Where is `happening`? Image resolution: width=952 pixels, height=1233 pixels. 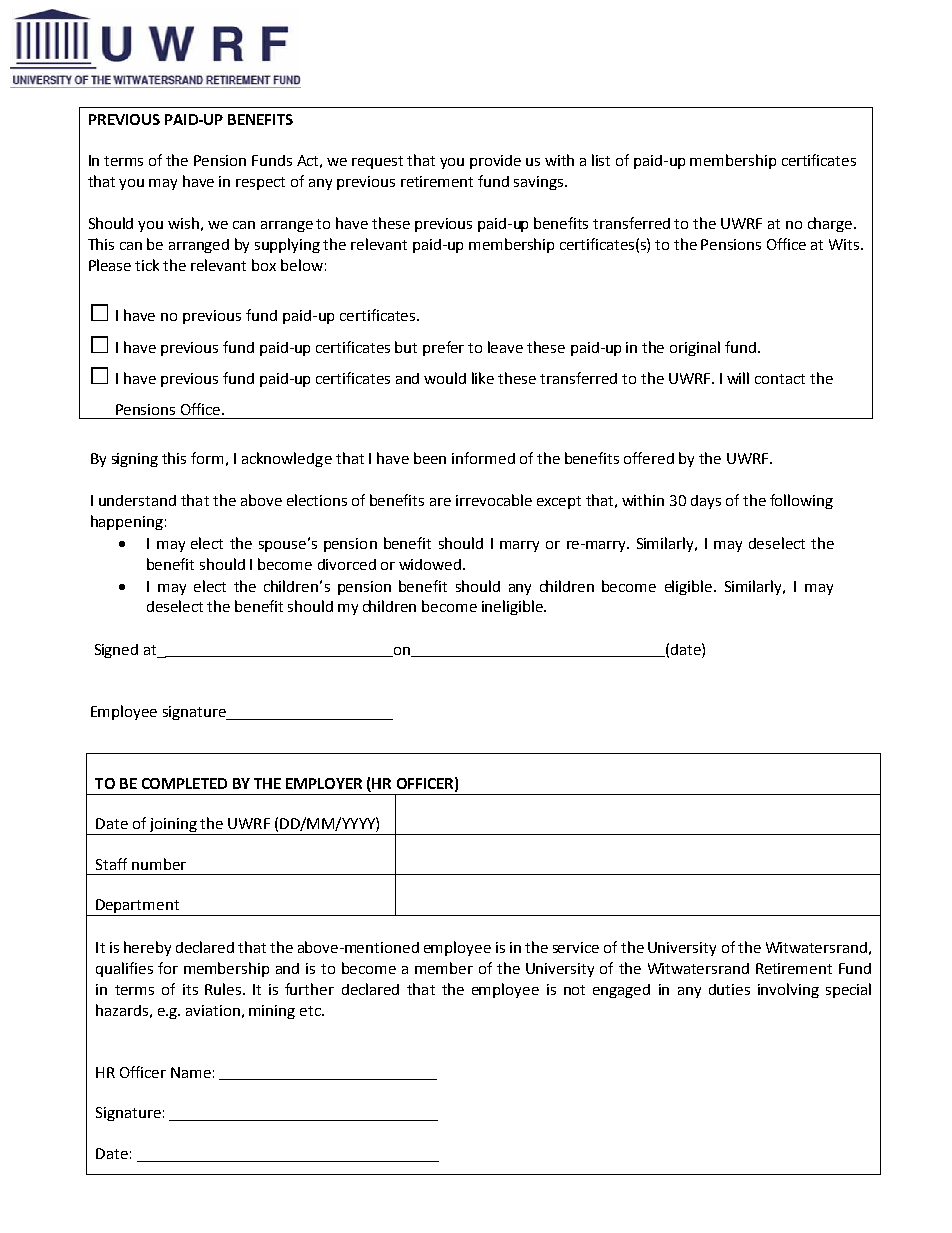
happening is located at coordinates (127, 522).
